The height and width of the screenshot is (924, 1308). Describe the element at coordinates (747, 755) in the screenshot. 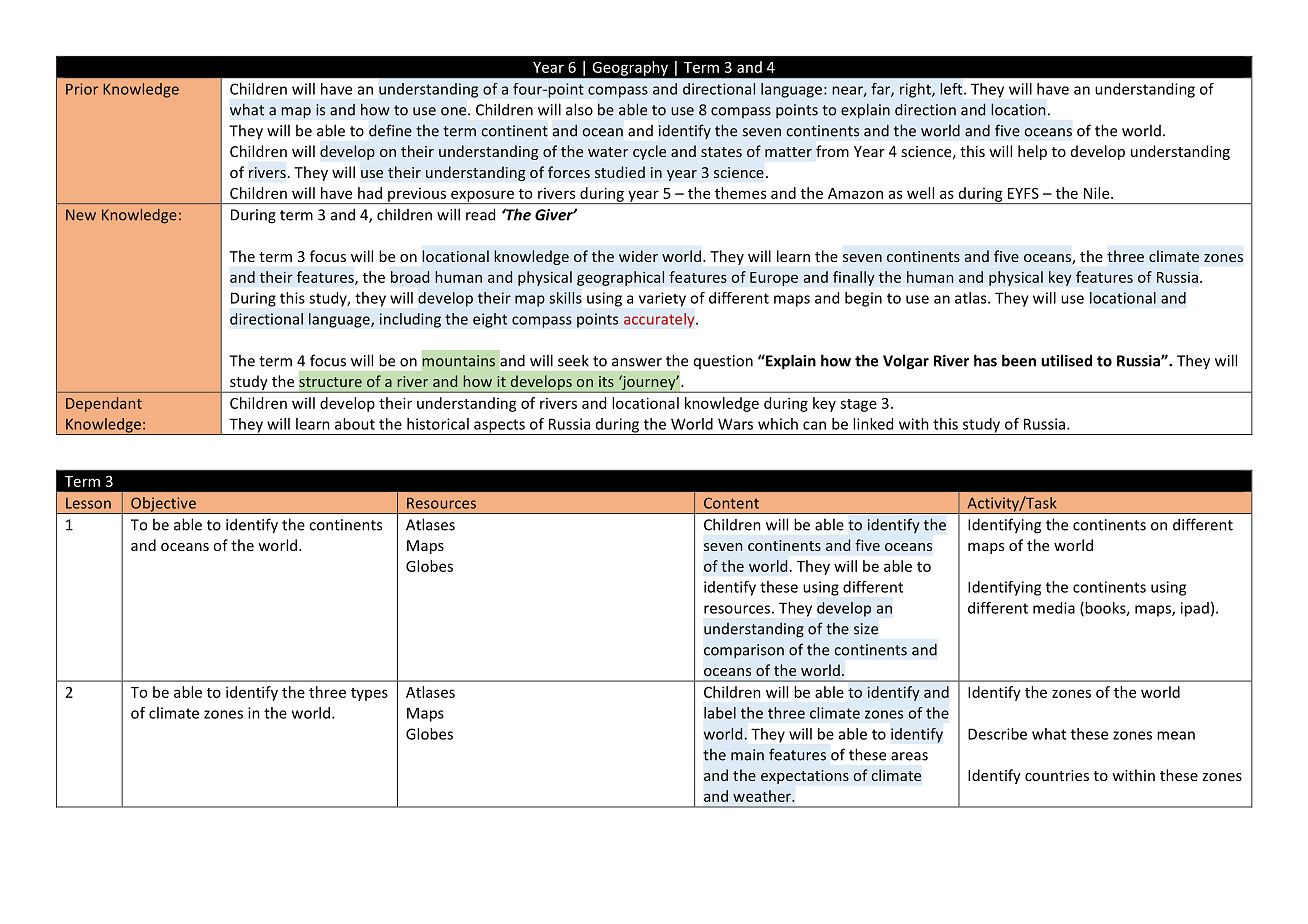

I see `main` at that location.
